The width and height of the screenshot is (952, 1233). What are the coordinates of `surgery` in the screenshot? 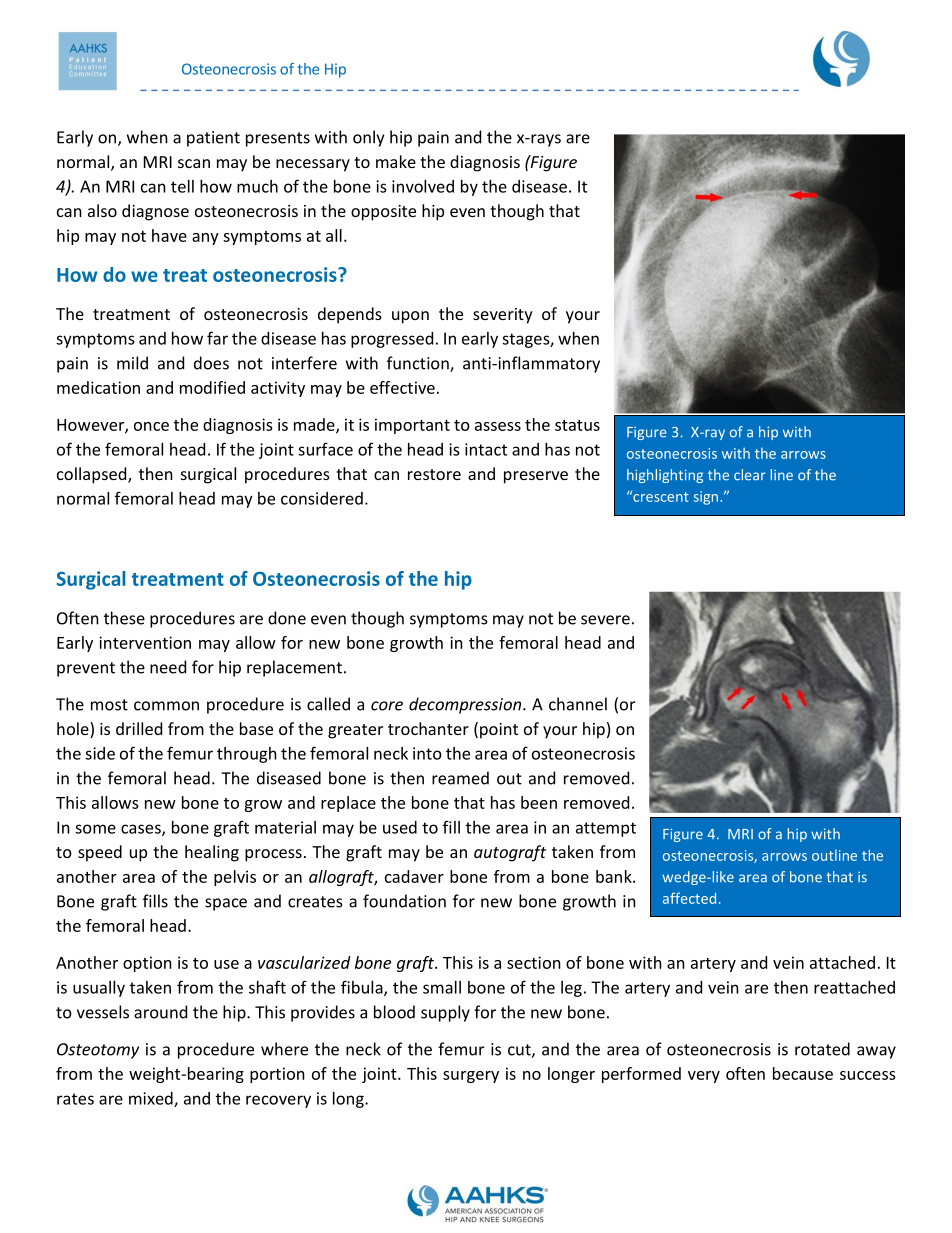 It's located at (471, 1077).
